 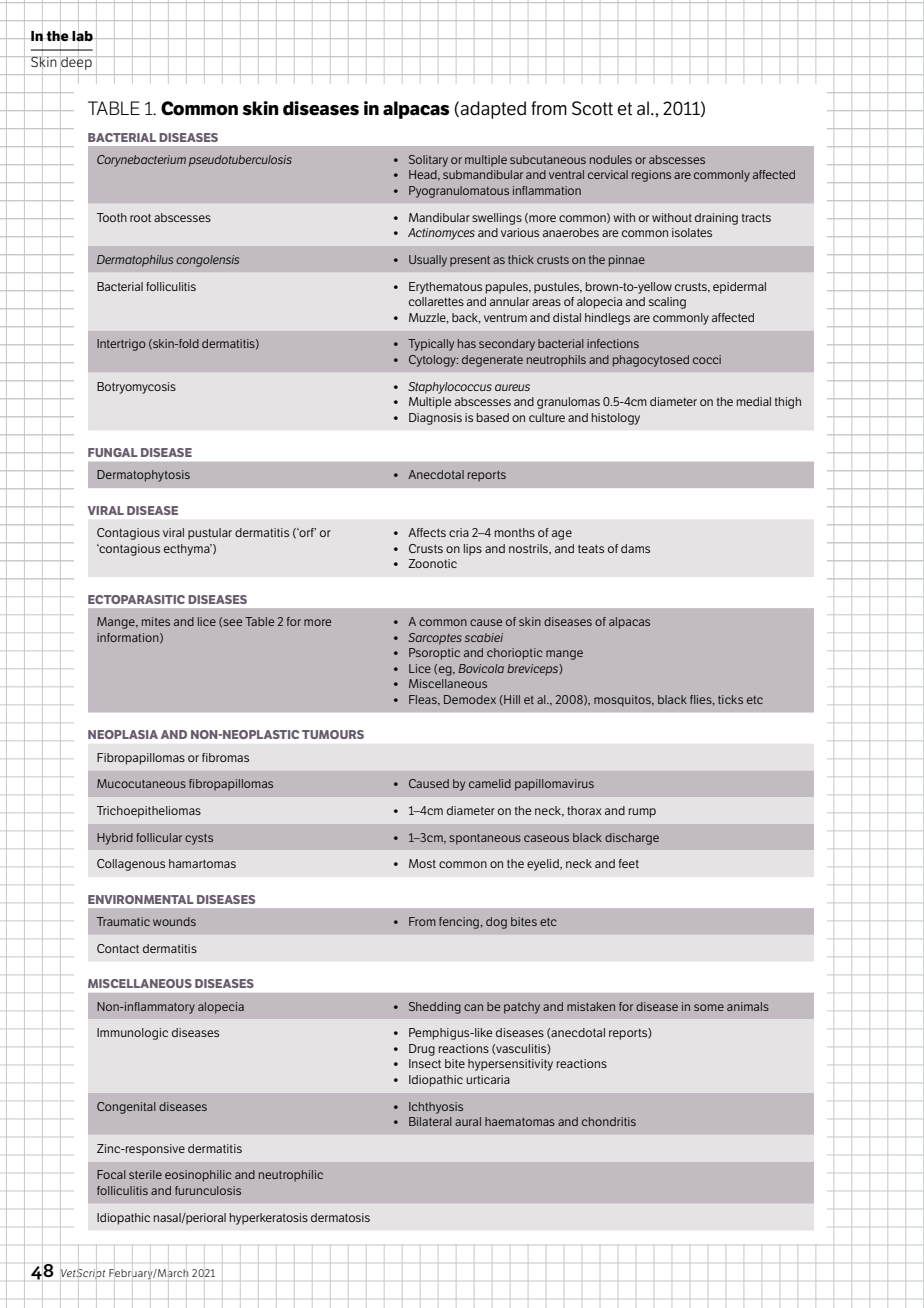 What do you see at coordinates (76, 63) in the screenshot?
I see `deep` at bounding box center [76, 63].
